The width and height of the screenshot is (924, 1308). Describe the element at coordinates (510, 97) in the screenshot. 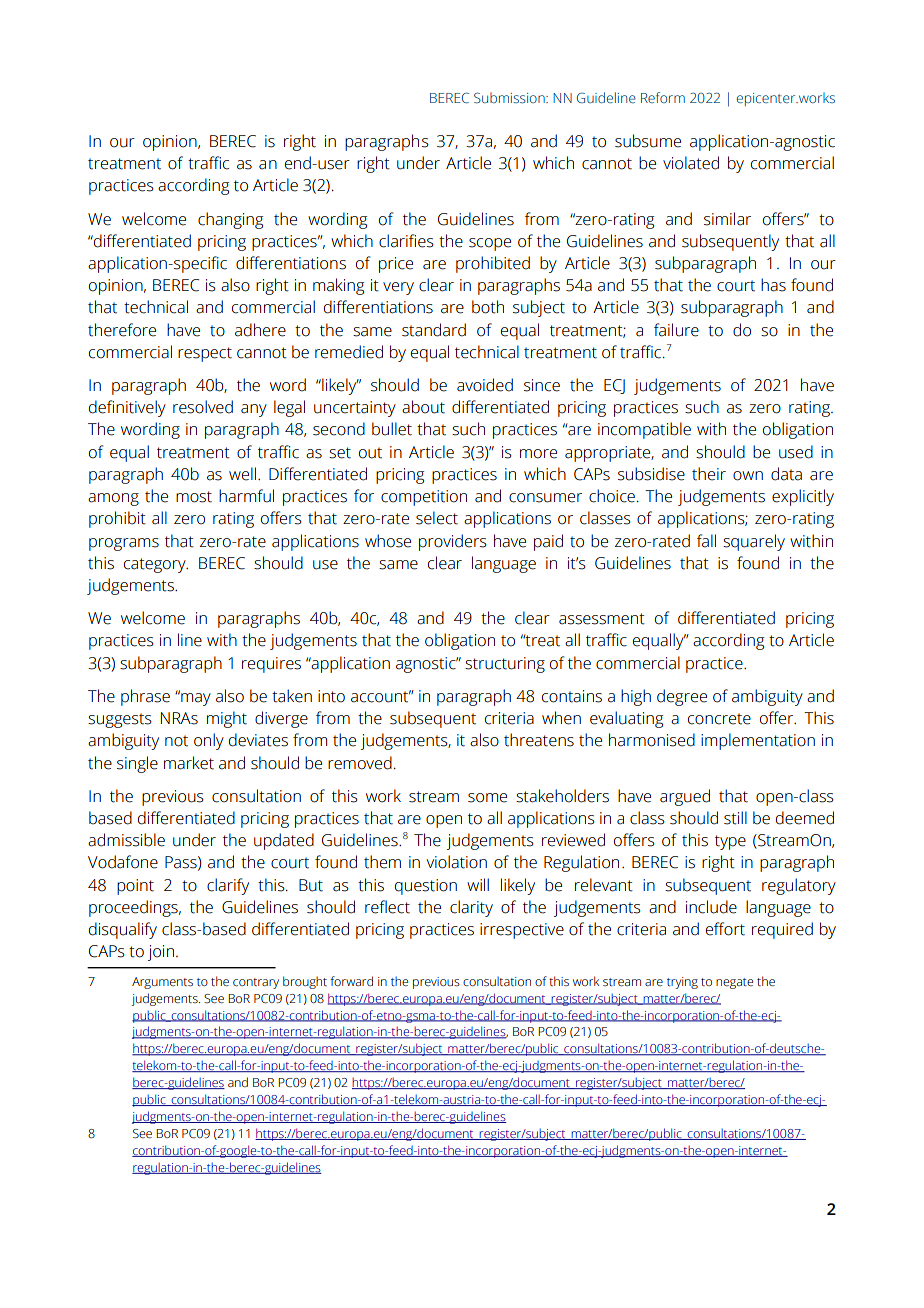

I see `Submission` at that location.
